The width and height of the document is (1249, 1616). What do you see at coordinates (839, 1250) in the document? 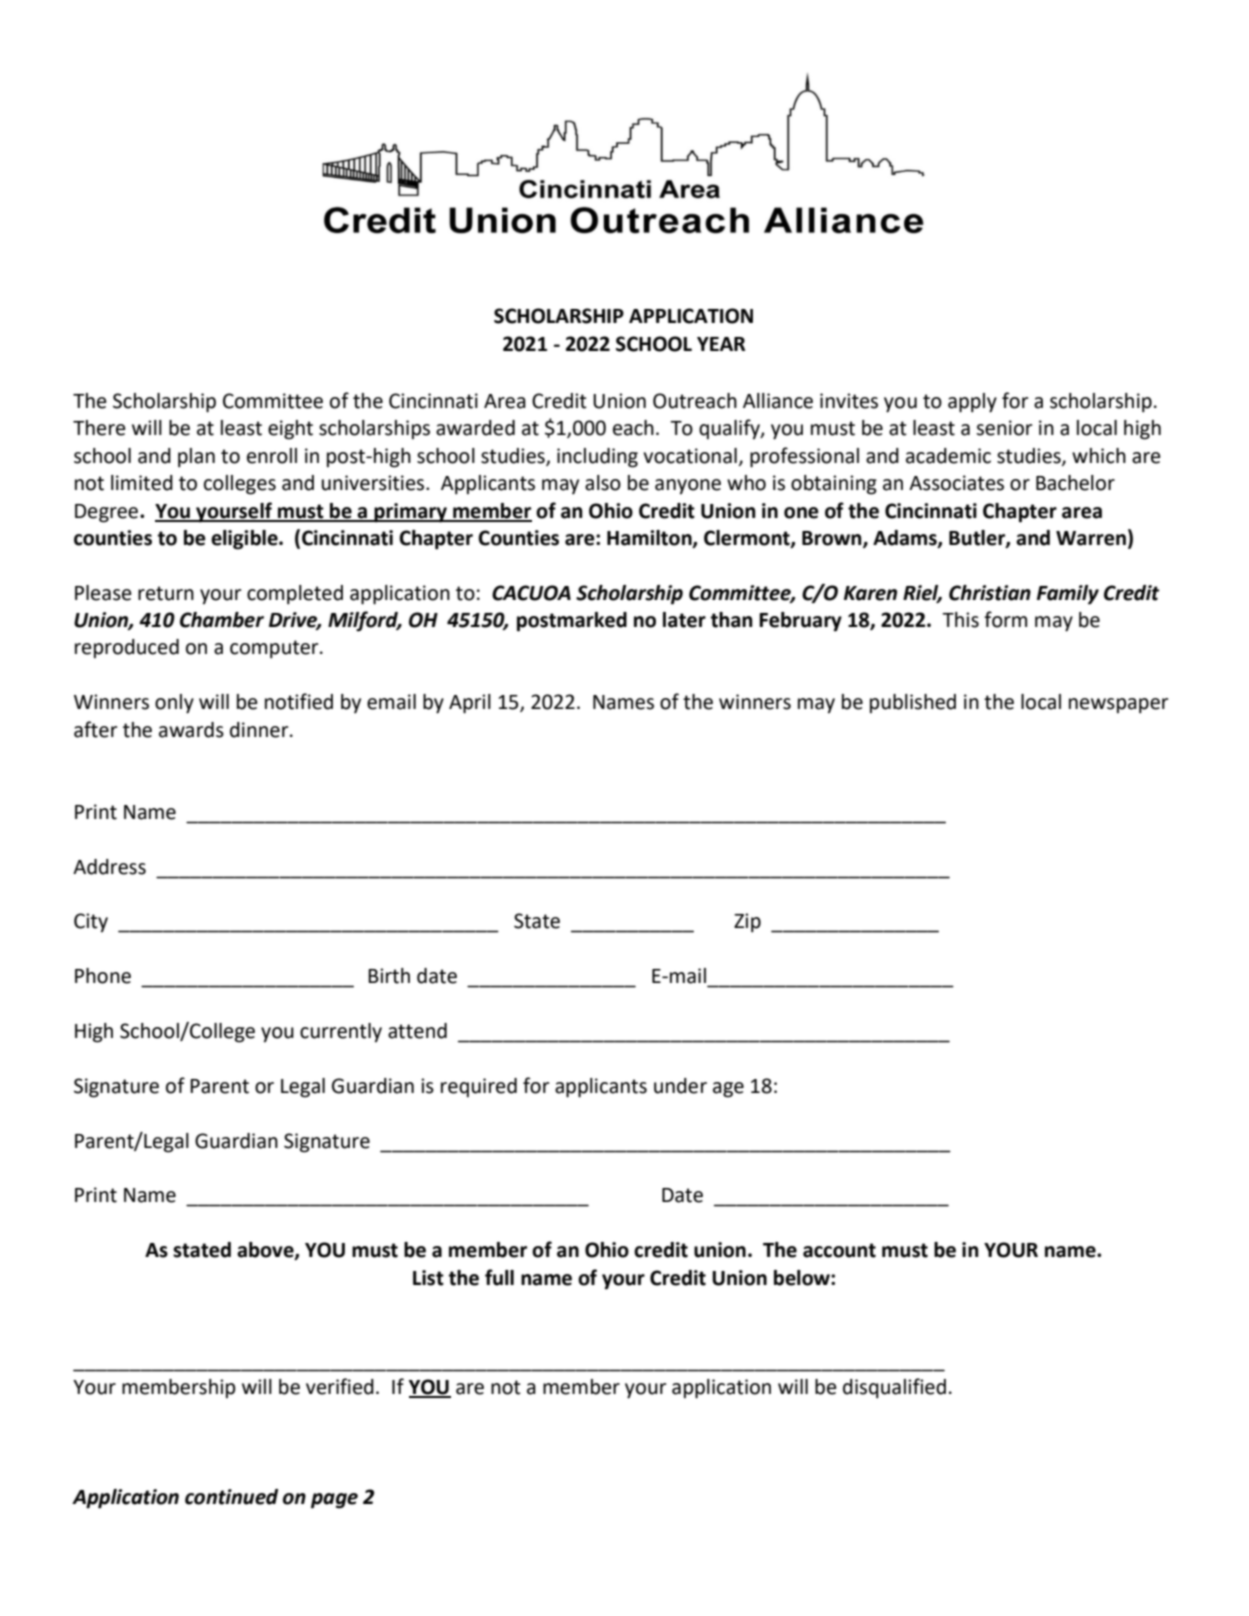
I see `account` at bounding box center [839, 1250].
